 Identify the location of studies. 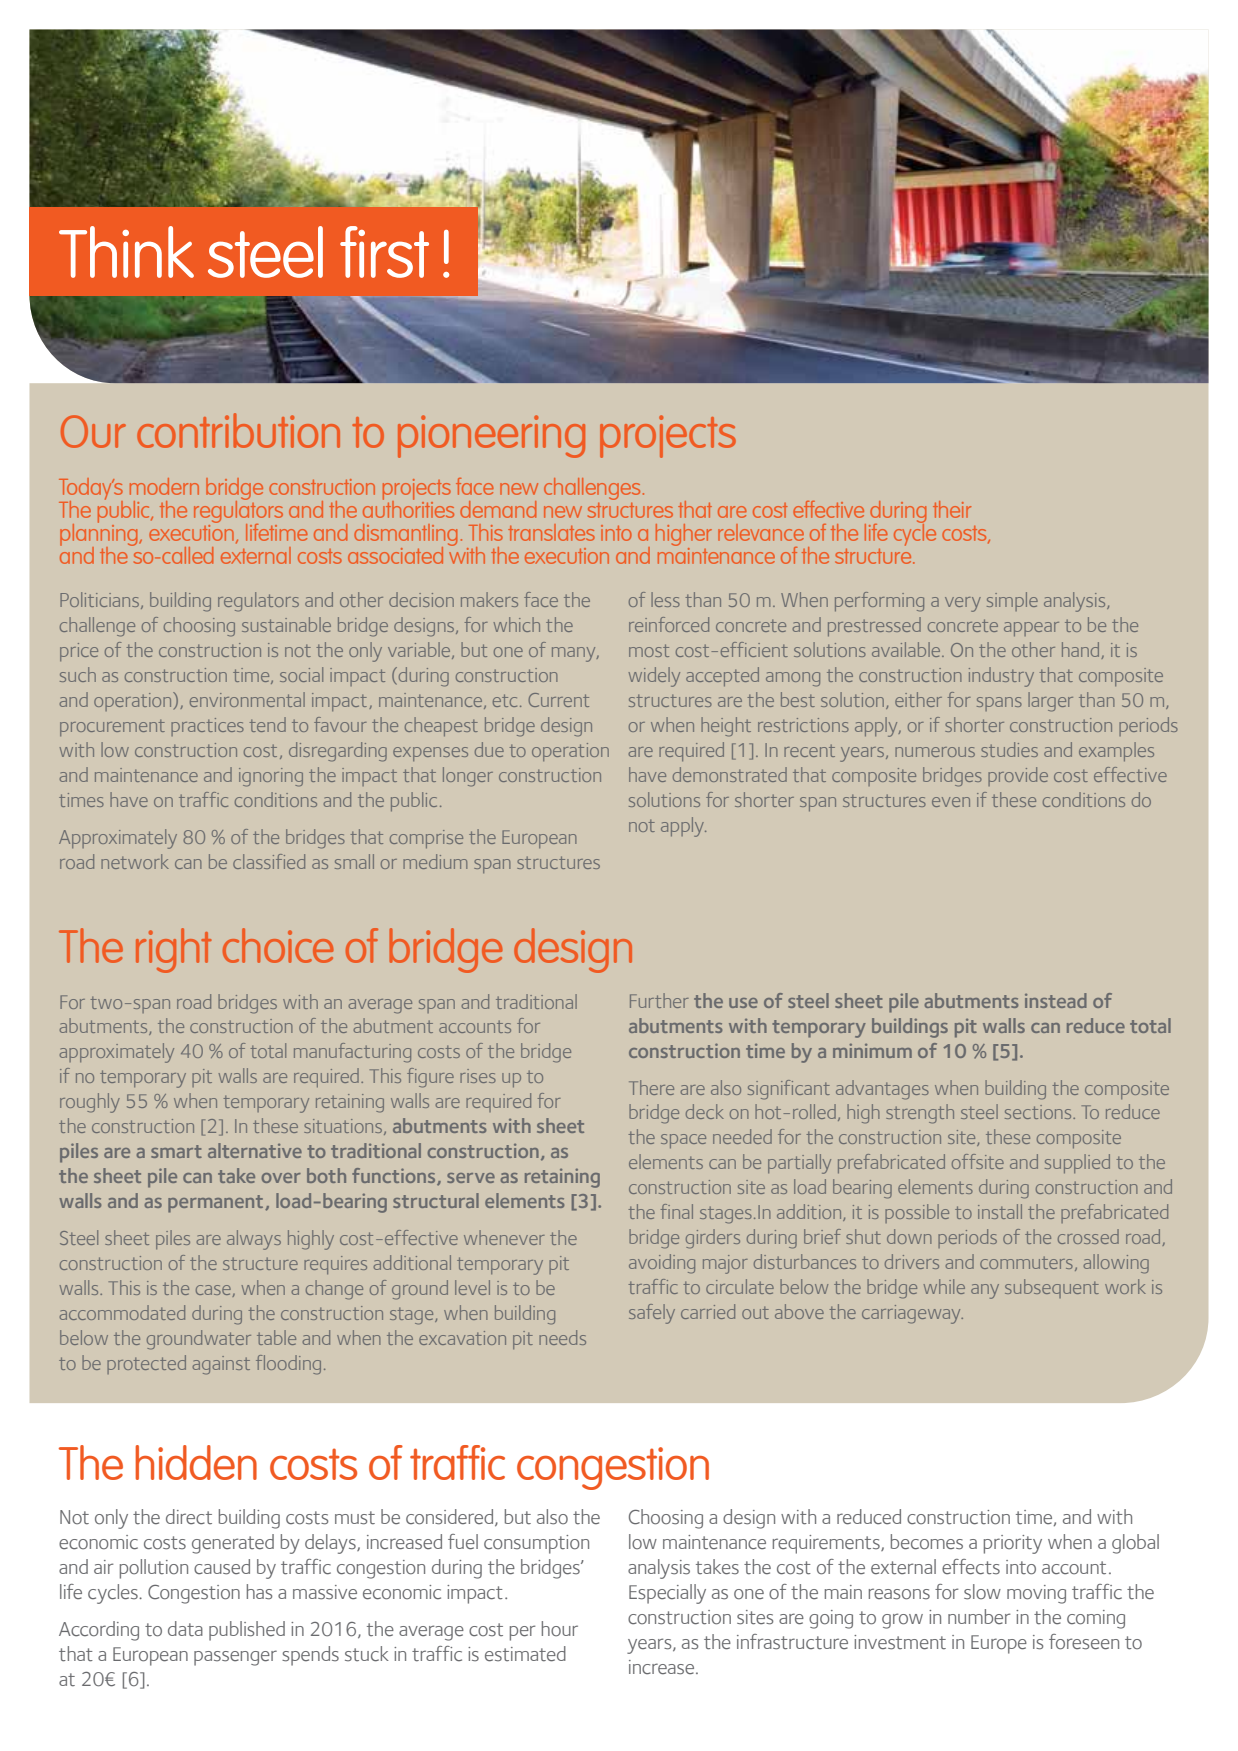
(1009, 749).
